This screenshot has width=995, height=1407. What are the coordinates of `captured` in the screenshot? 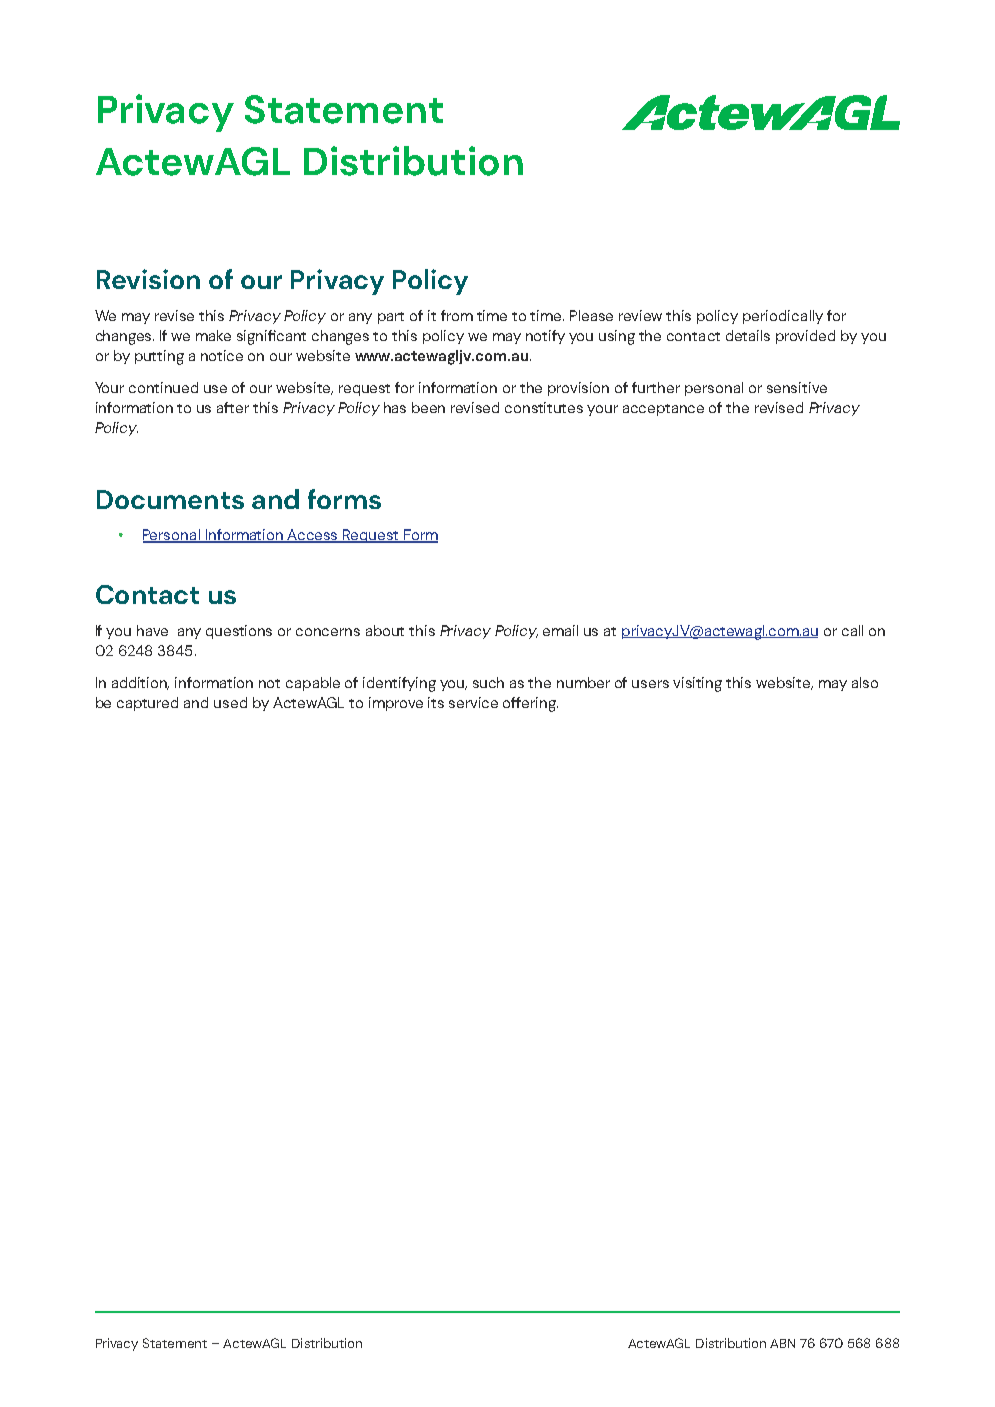 It's located at (147, 704).
